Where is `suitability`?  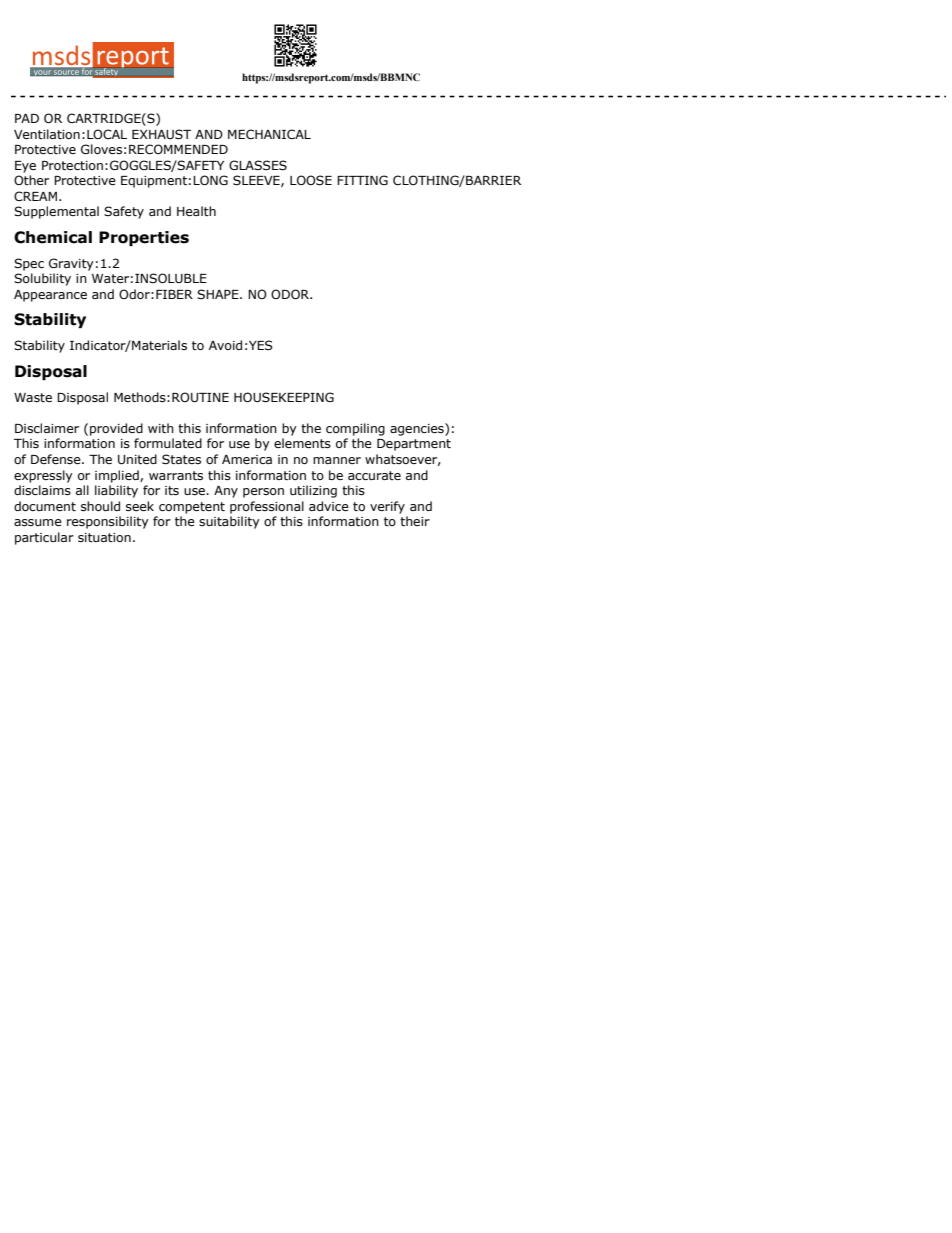
suitability is located at coordinates (229, 522).
